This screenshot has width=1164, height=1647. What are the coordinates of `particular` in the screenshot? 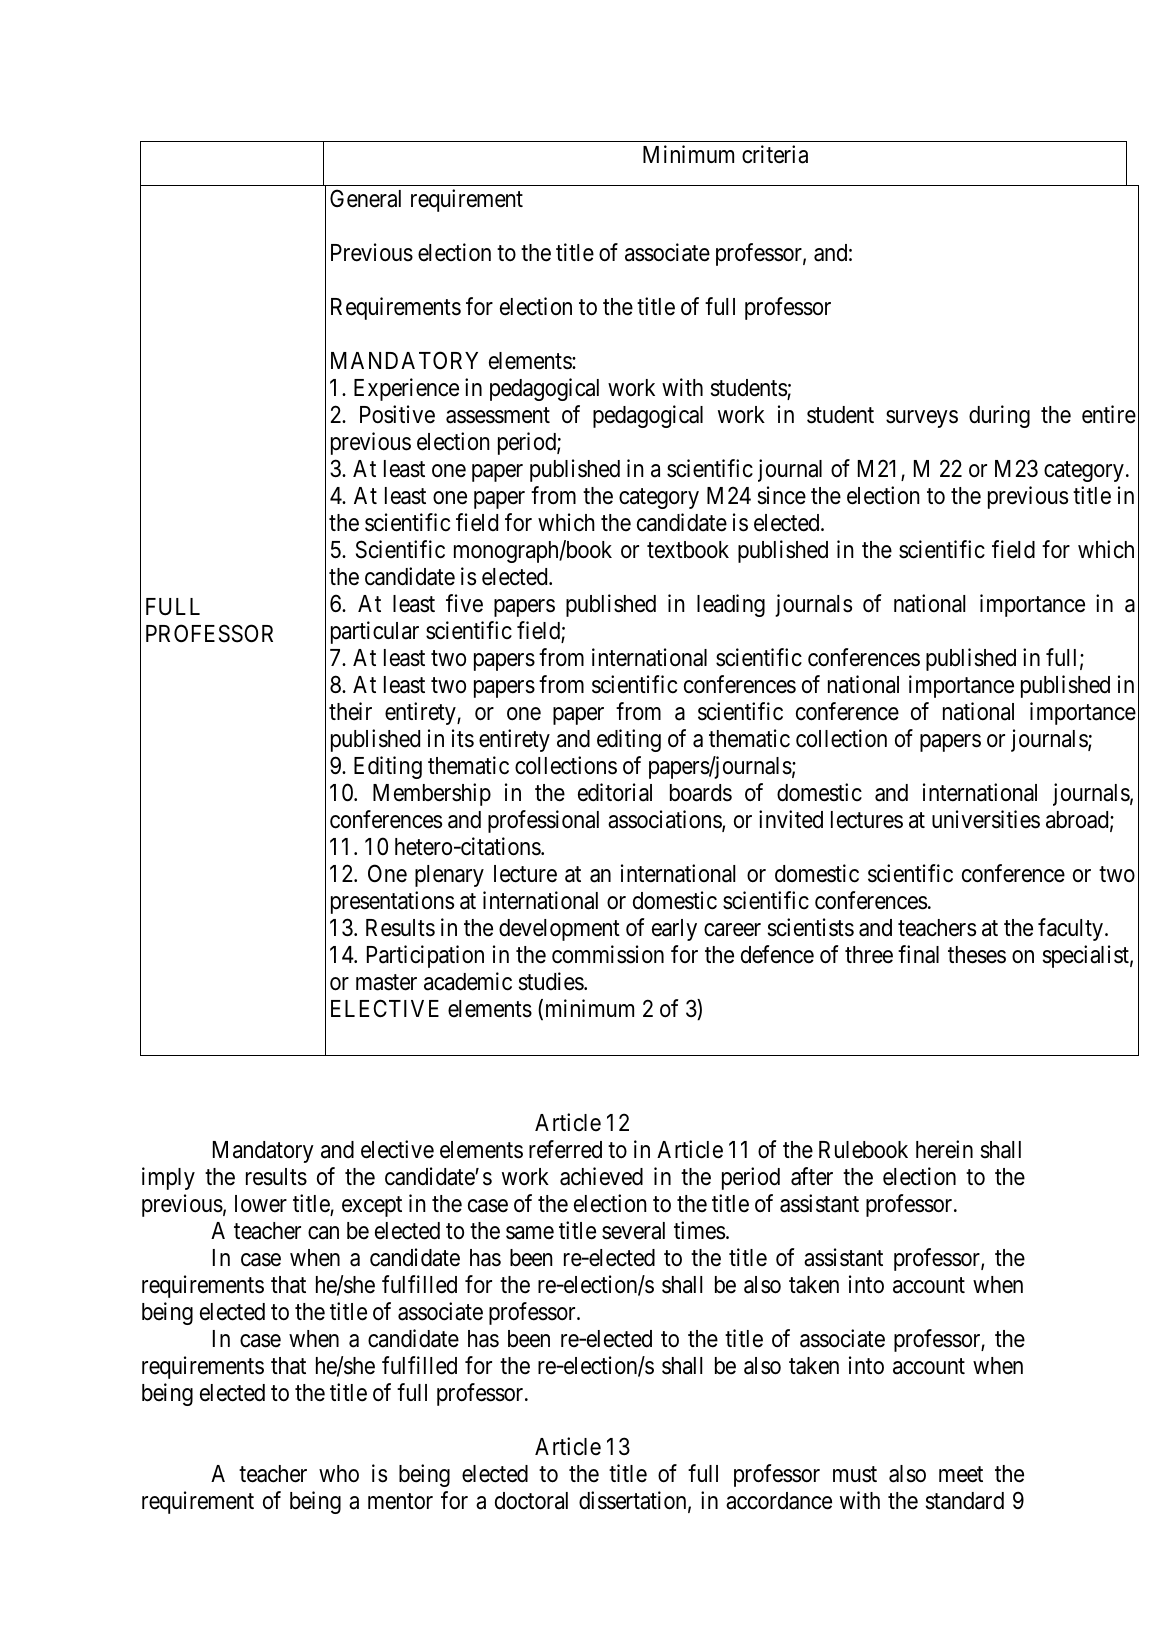 It's located at (375, 632).
